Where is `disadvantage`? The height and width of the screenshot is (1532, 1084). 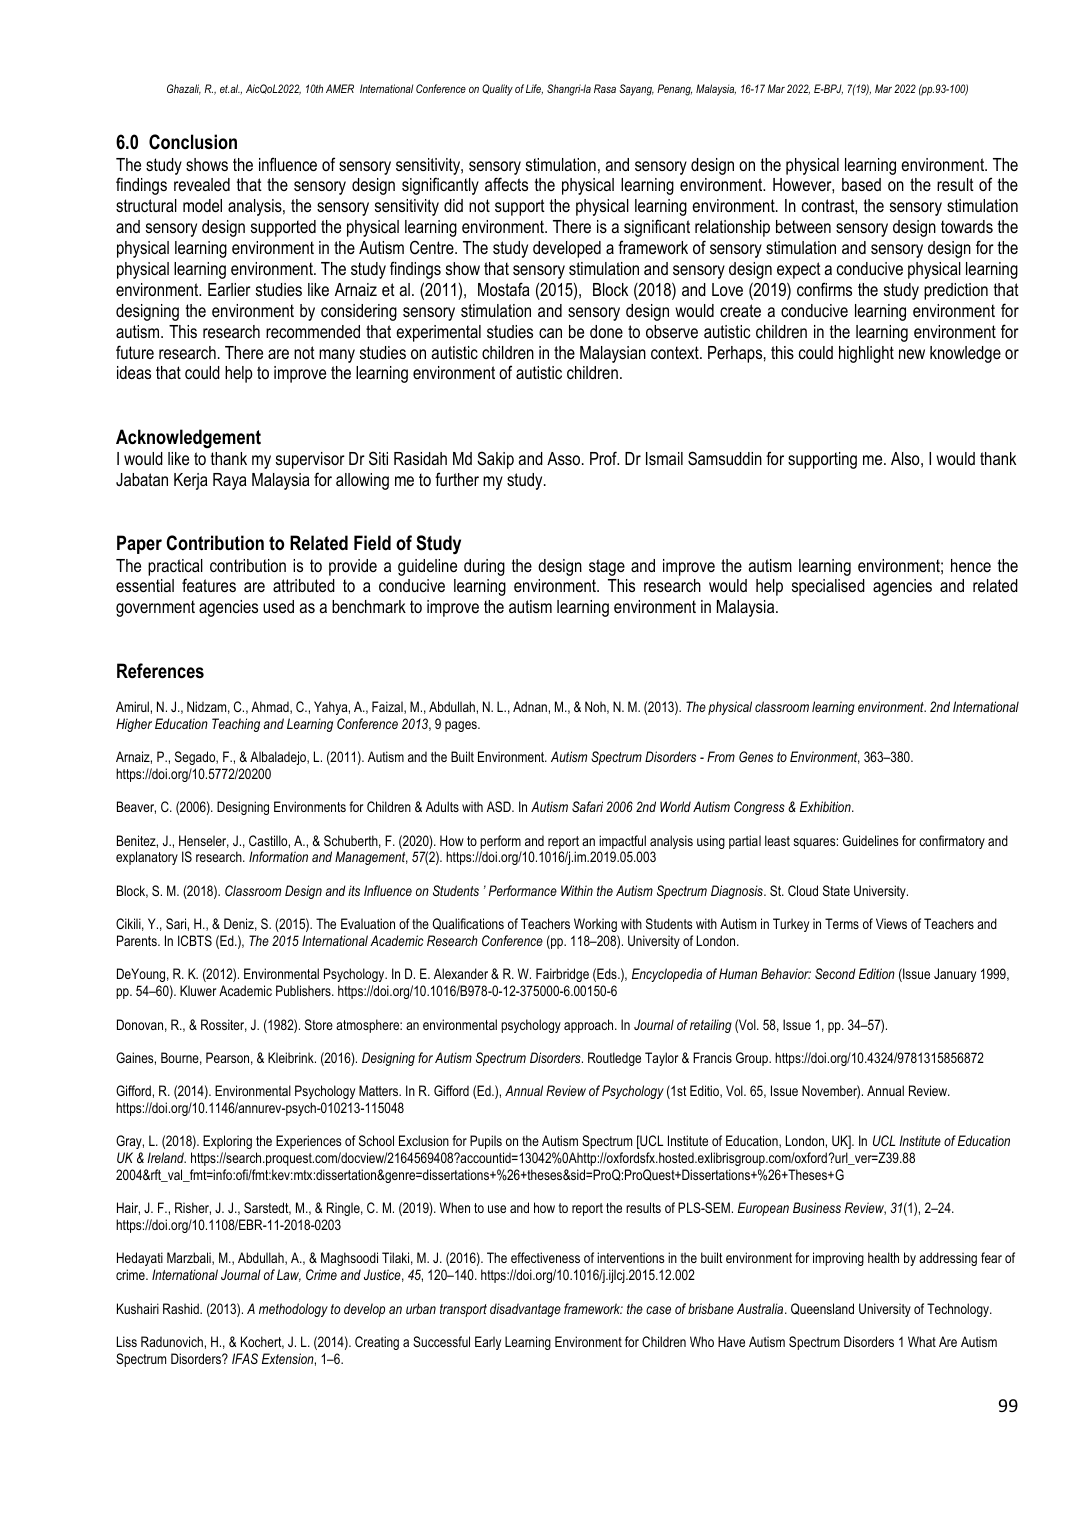
disadvantage is located at coordinates (525, 1310).
